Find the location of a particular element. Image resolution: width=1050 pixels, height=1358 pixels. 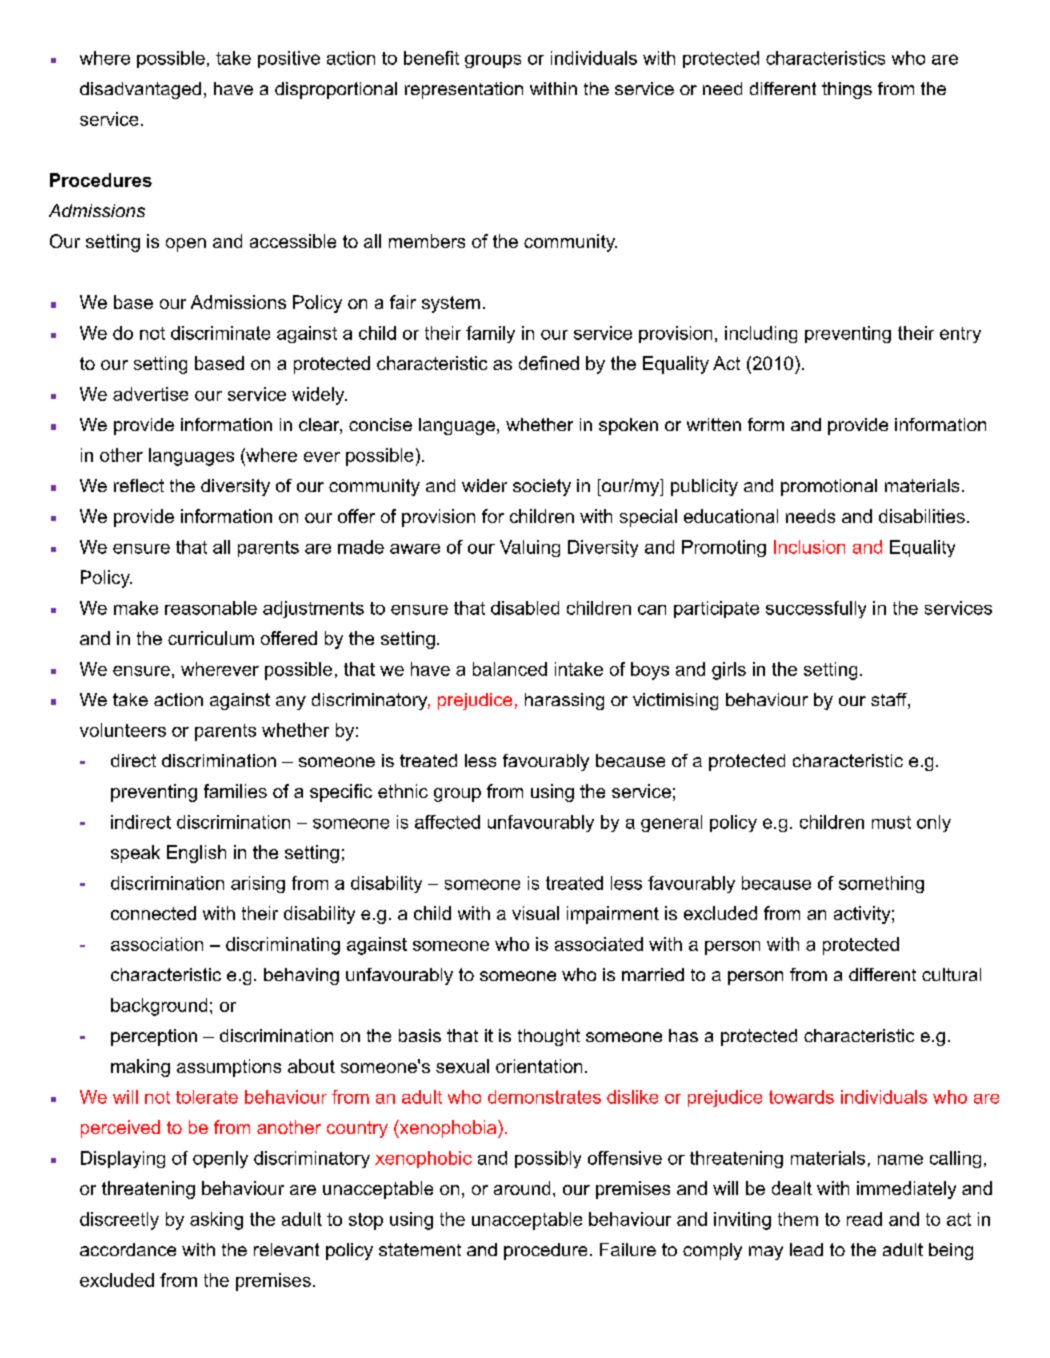

things is located at coordinates (847, 90).
